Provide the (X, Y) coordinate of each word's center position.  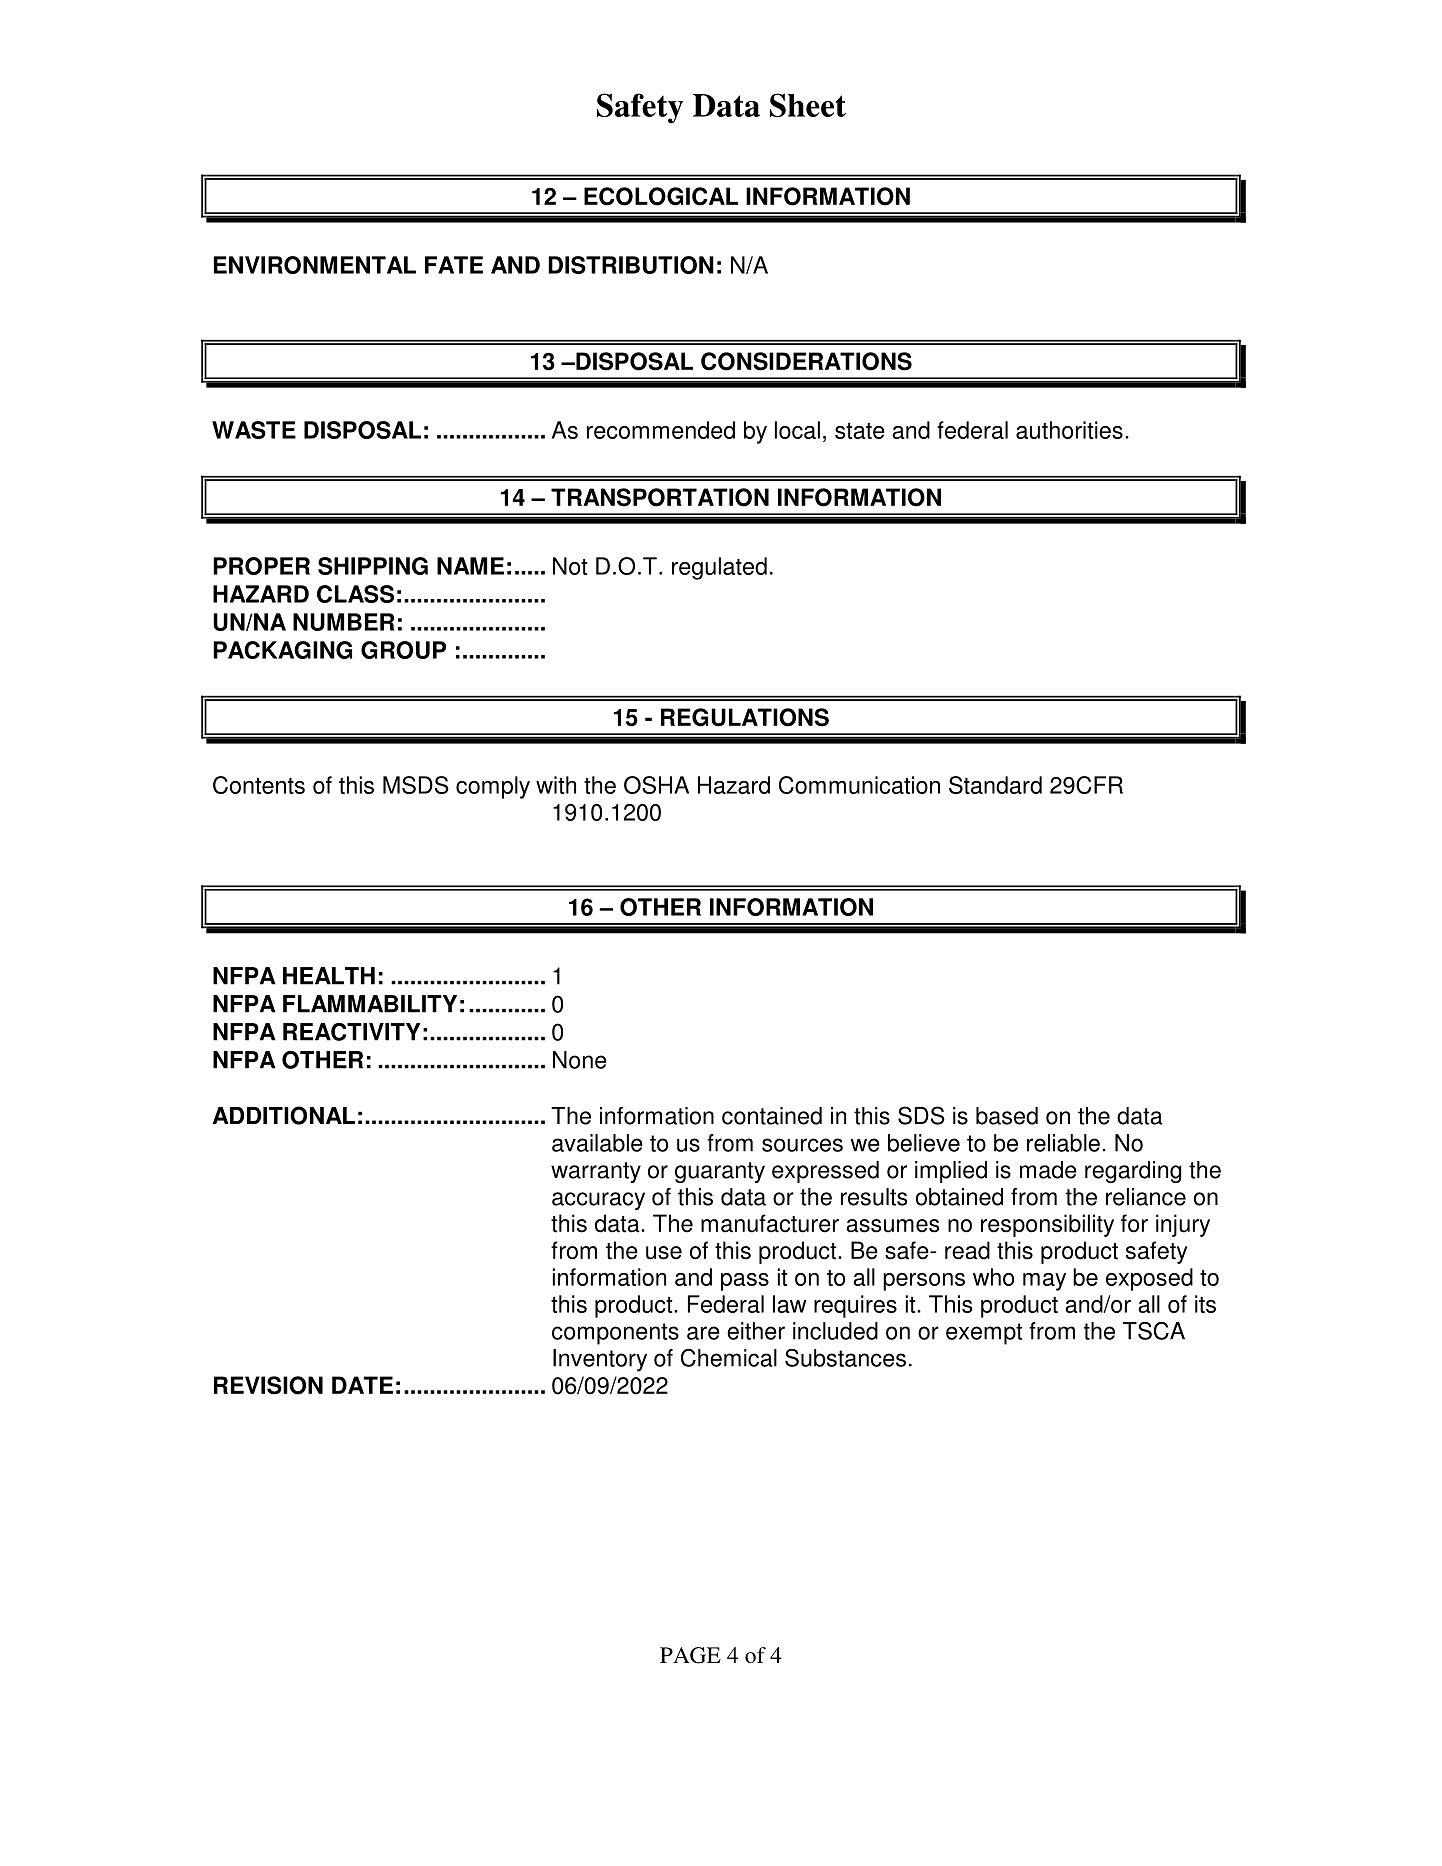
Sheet (808, 105)
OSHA (656, 785)
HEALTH (329, 976)
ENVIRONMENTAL (315, 265)
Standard (995, 785)
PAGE (690, 1655)
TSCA (1154, 1331)
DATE (362, 1385)
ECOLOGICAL (661, 196)
